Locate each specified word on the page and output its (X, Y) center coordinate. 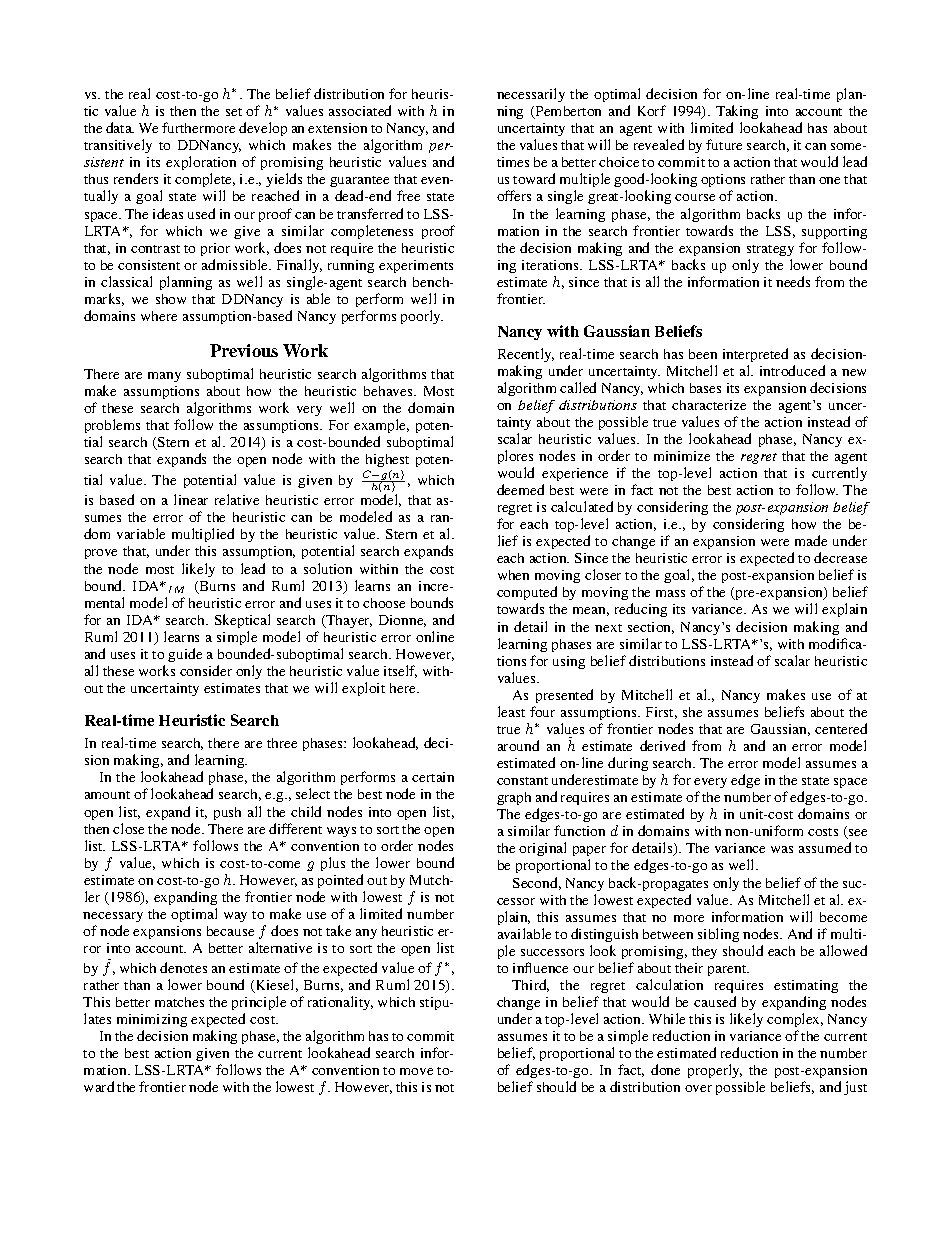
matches (179, 1002)
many (164, 377)
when (513, 575)
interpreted (755, 355)
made (811, 540)
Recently (526, 355)
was (782, 849)
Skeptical (242, 621)
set (234, 112)
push (227, 813)
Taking (737, 112)
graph (514, 798)
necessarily (531, 95)
